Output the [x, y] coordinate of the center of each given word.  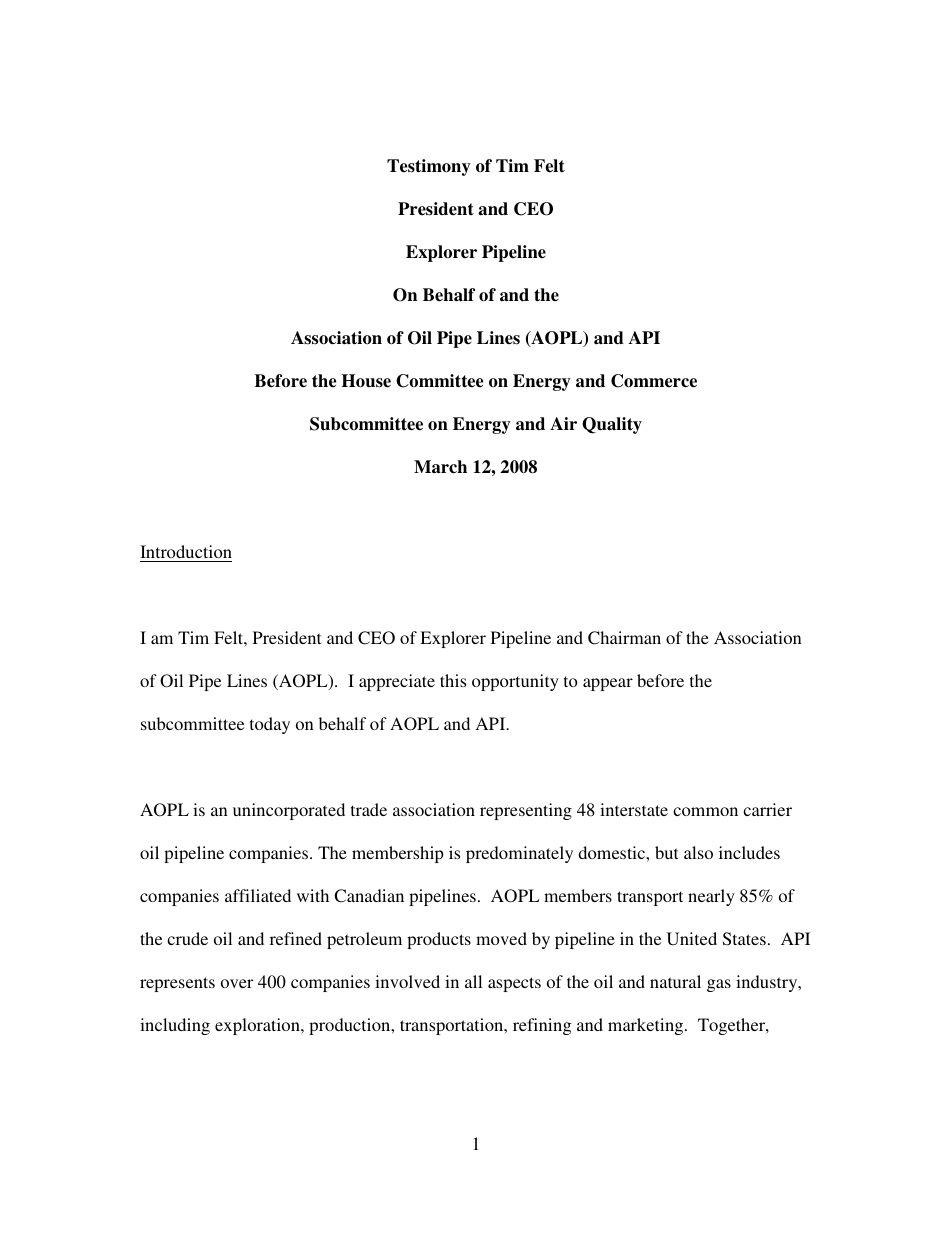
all [473, 981]
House [366, 381]
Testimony [429, 167]
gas [719, 985]
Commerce [654, 381]
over [237, 983]
